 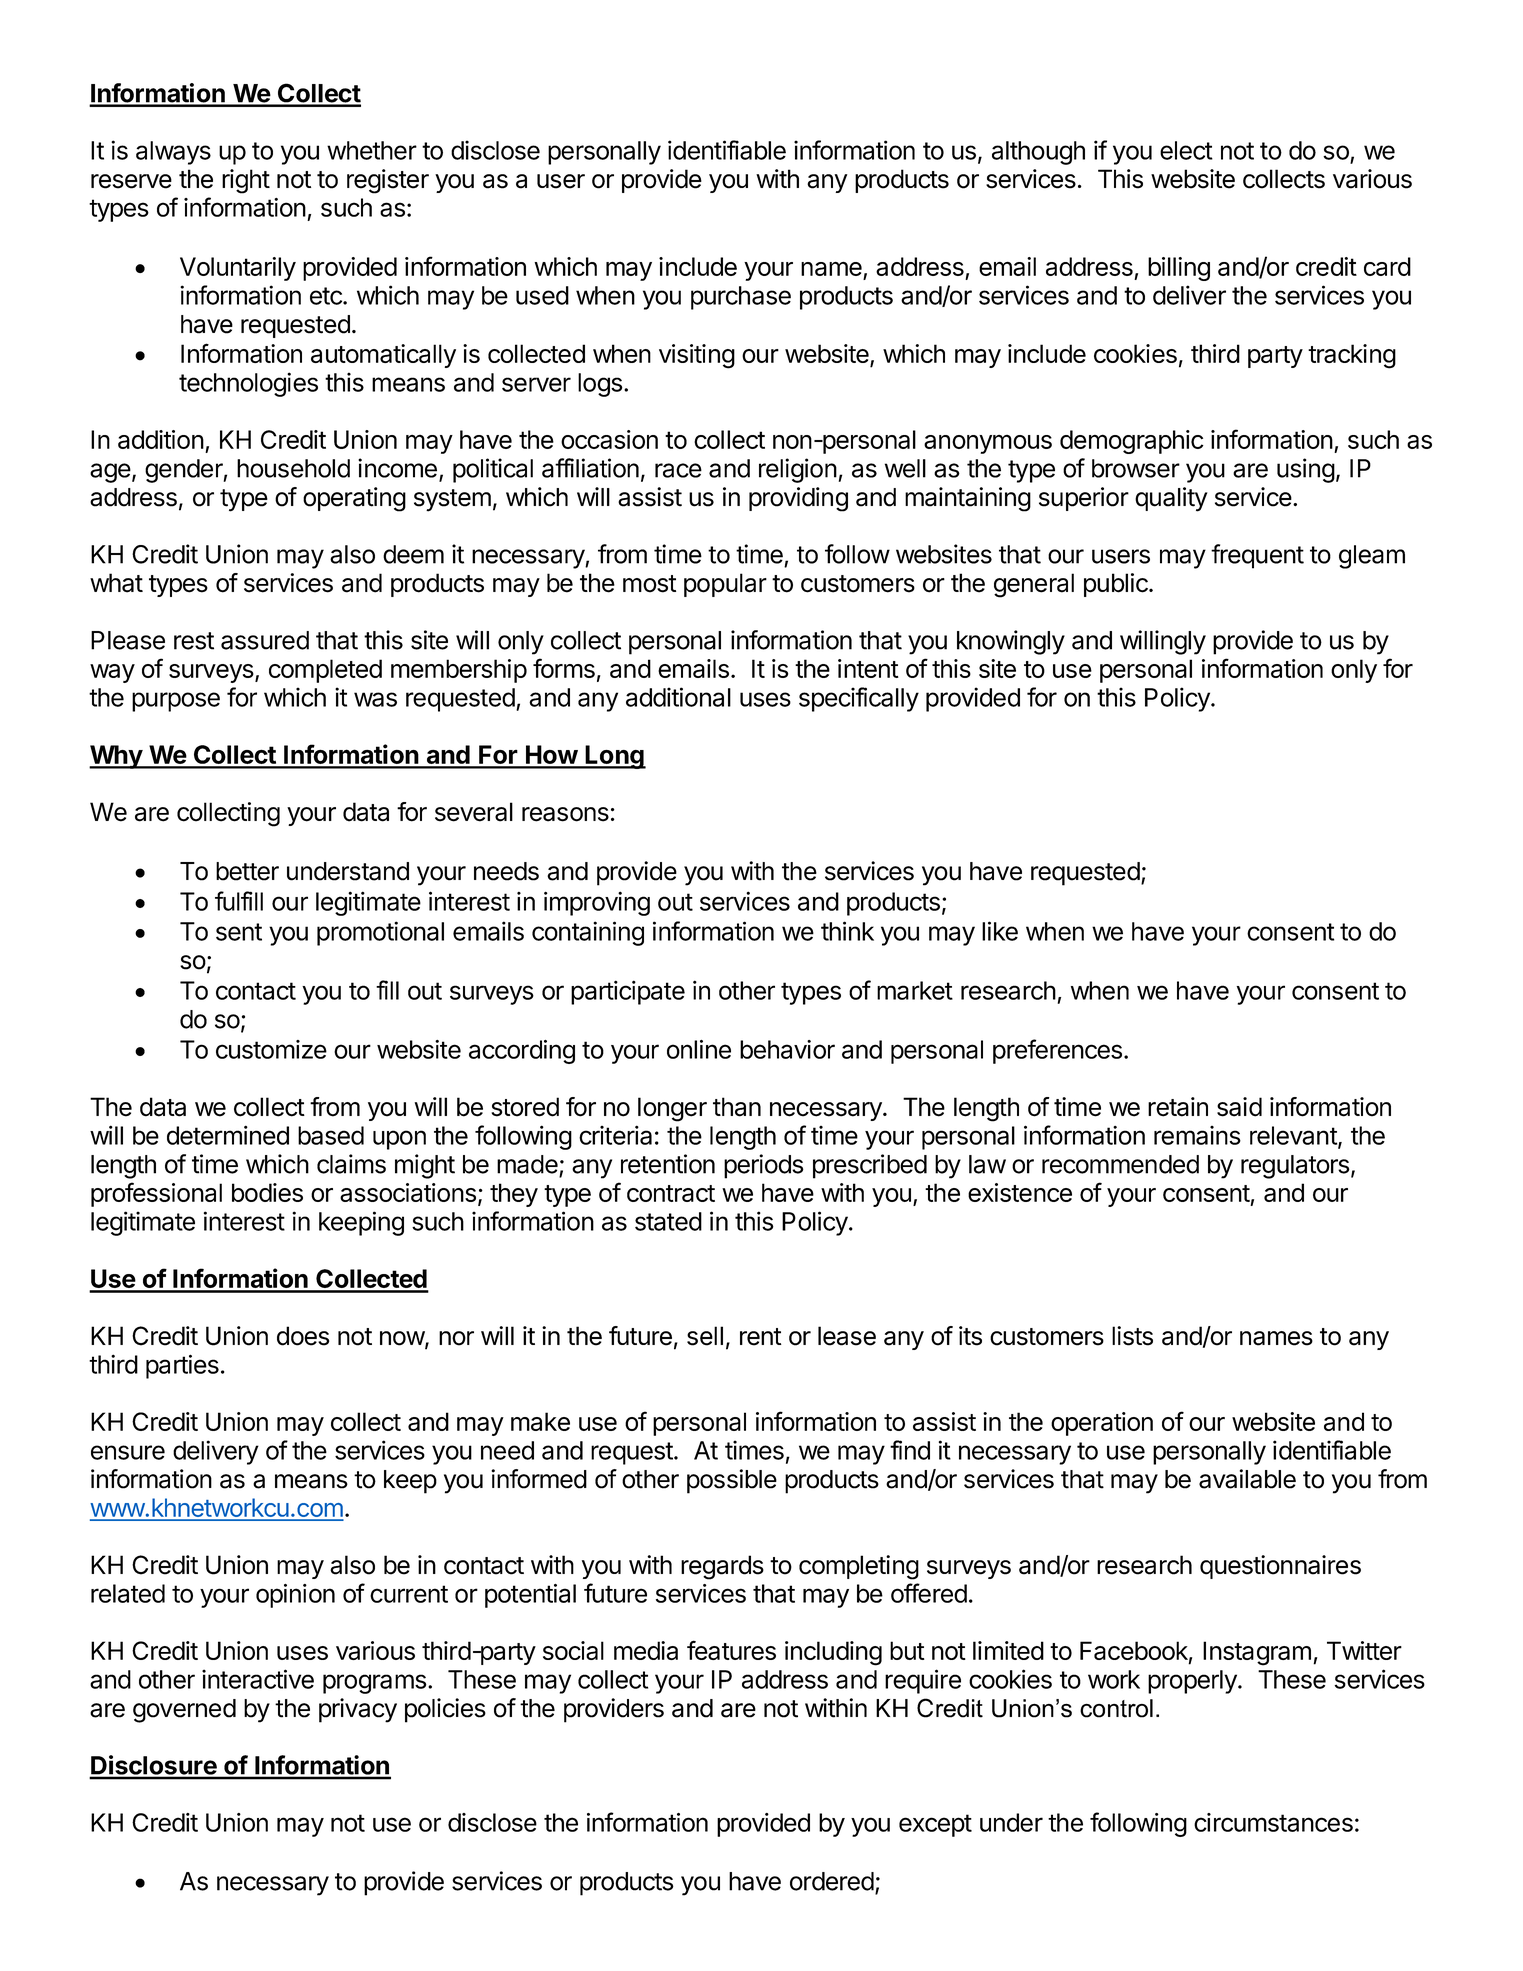 I want to click on frequent, so click(x=1257, y=556).
